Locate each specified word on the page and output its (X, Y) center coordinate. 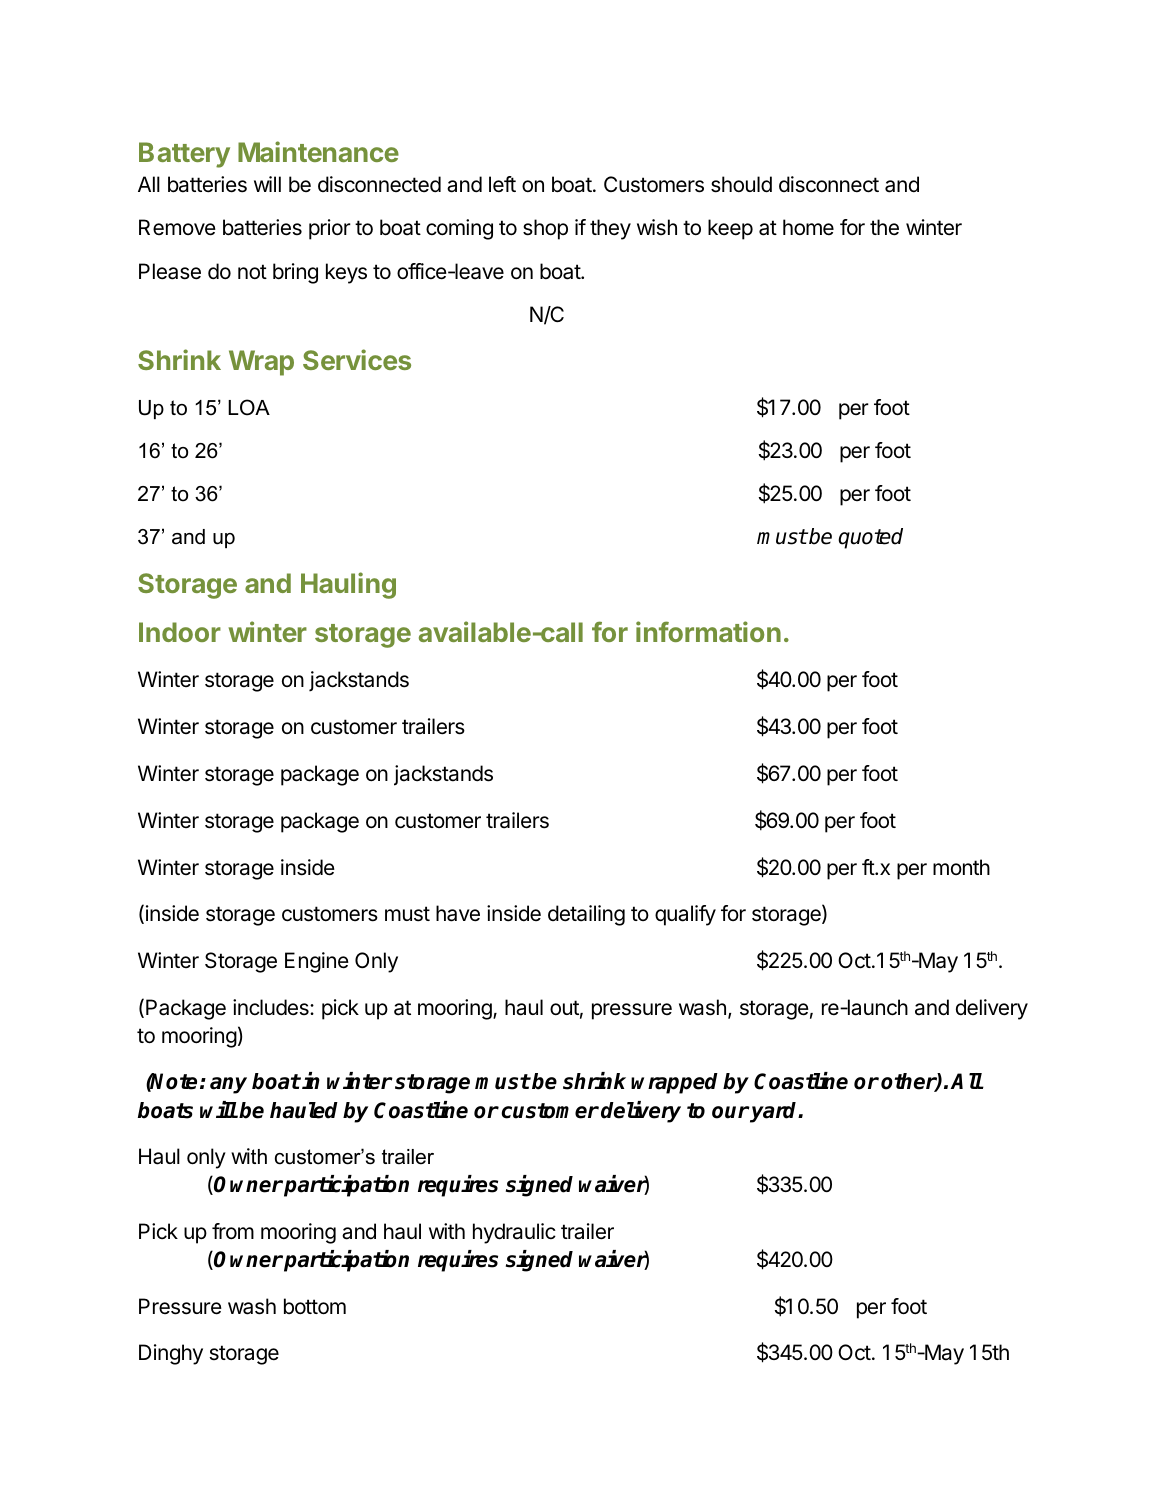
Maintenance (318, 151)
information (708, 631)
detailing (586, 915)
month (961, 867)
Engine (317, 962)
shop (545, 229)
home (808, 227)
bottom (315, 1306)
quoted (870, 538)
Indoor (180, 632)
